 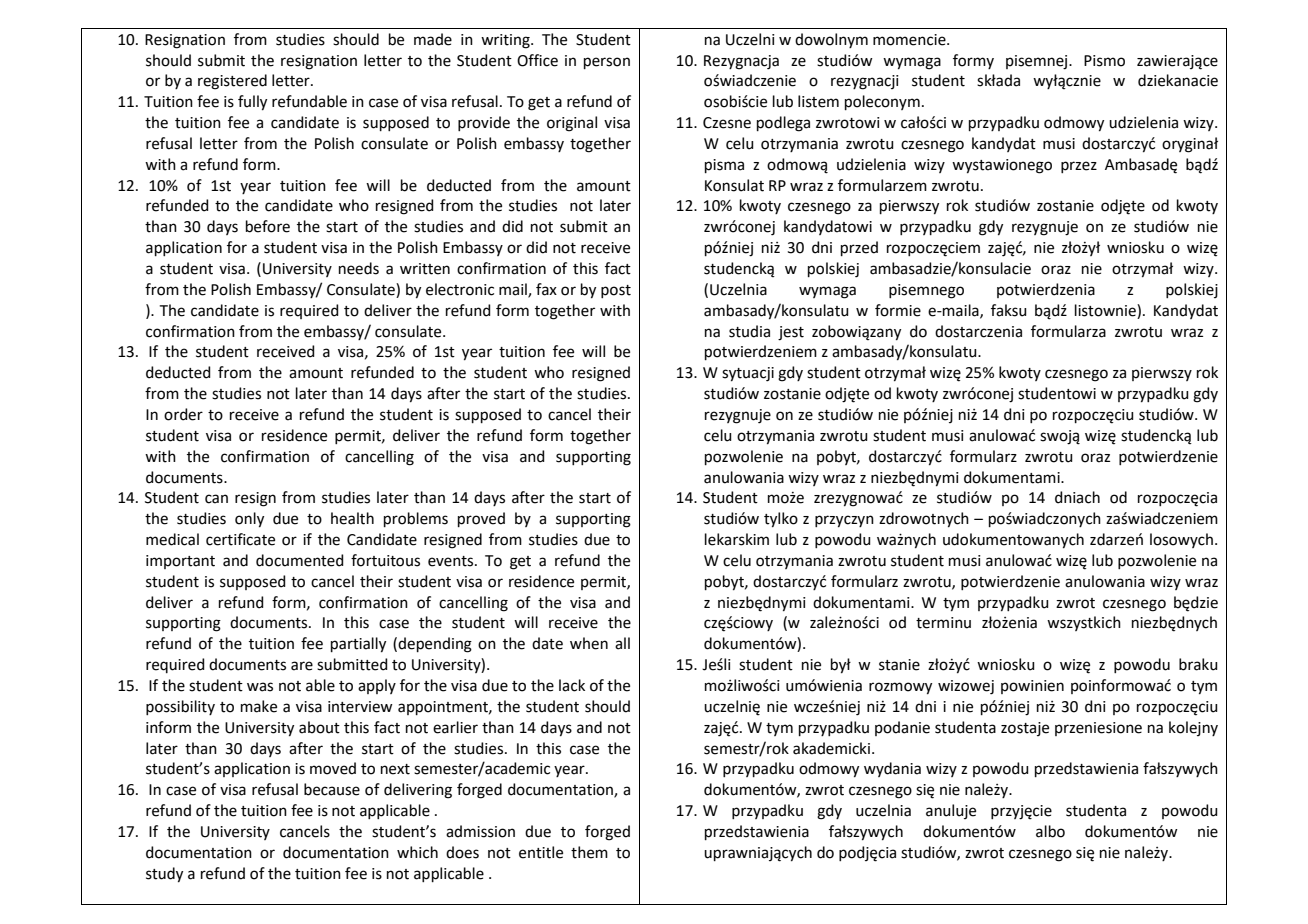 What do you see at coordinates (572, 124) in the image?
I see `original` at bounding box center [572, 124].
